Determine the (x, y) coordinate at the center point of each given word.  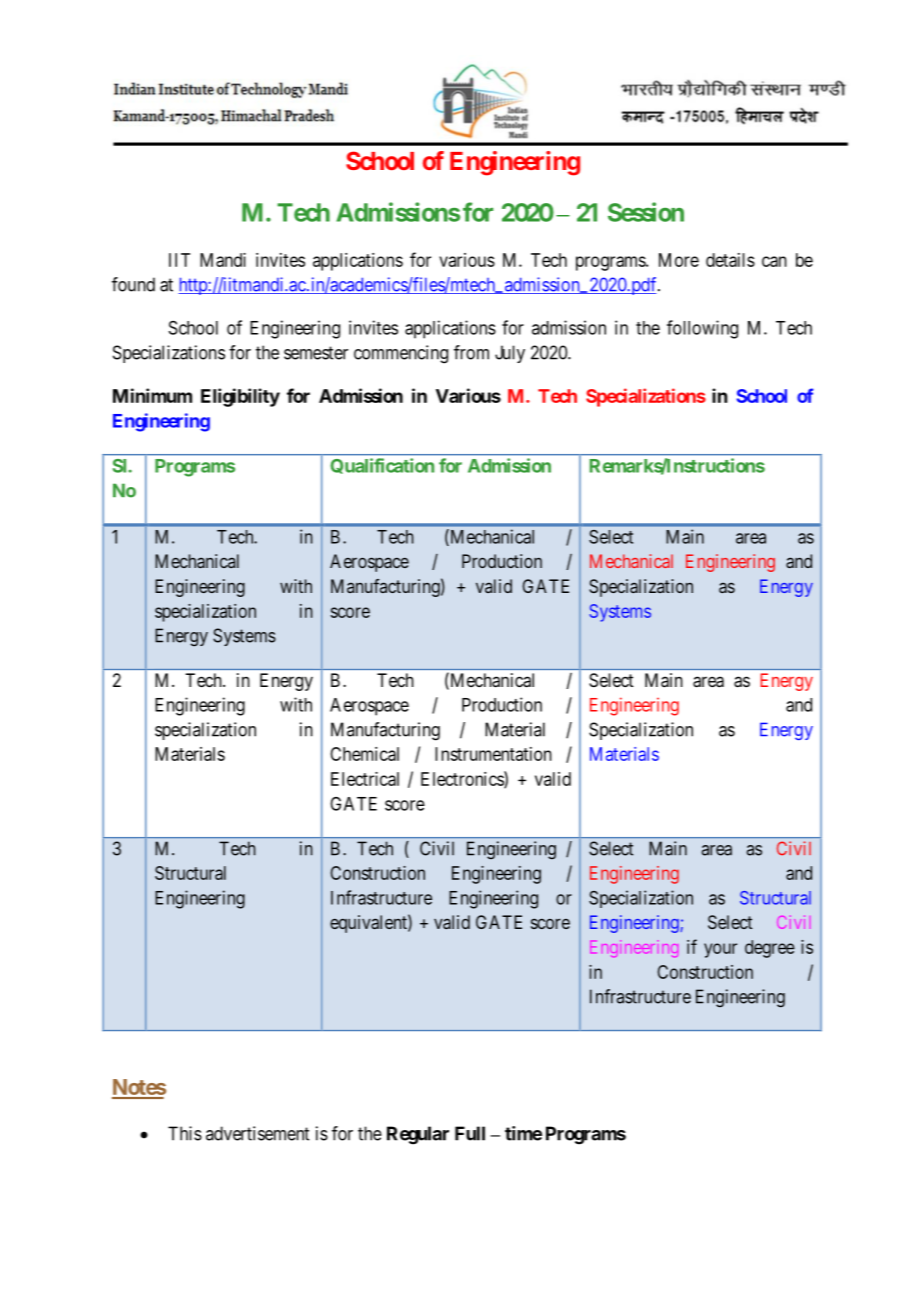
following (702, 329)
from (471, 352)
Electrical (365, 779)
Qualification (382, 466)
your (720, 950)
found (133, 284)
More (679, 260)
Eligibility (240, 397)
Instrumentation (493, 754)
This (185, 1133)
